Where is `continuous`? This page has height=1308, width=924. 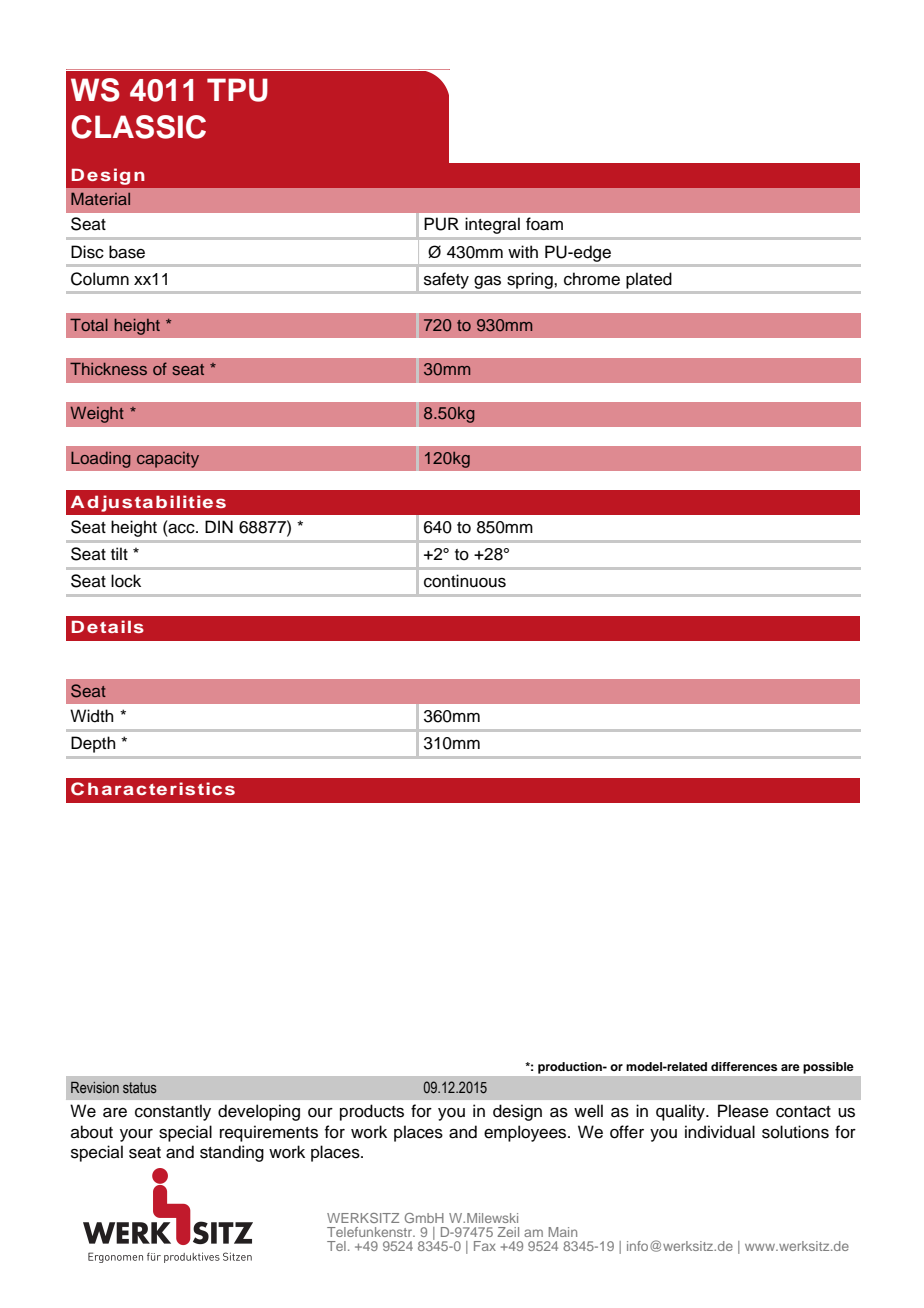 continuous is located at coordinates (465, 581).
